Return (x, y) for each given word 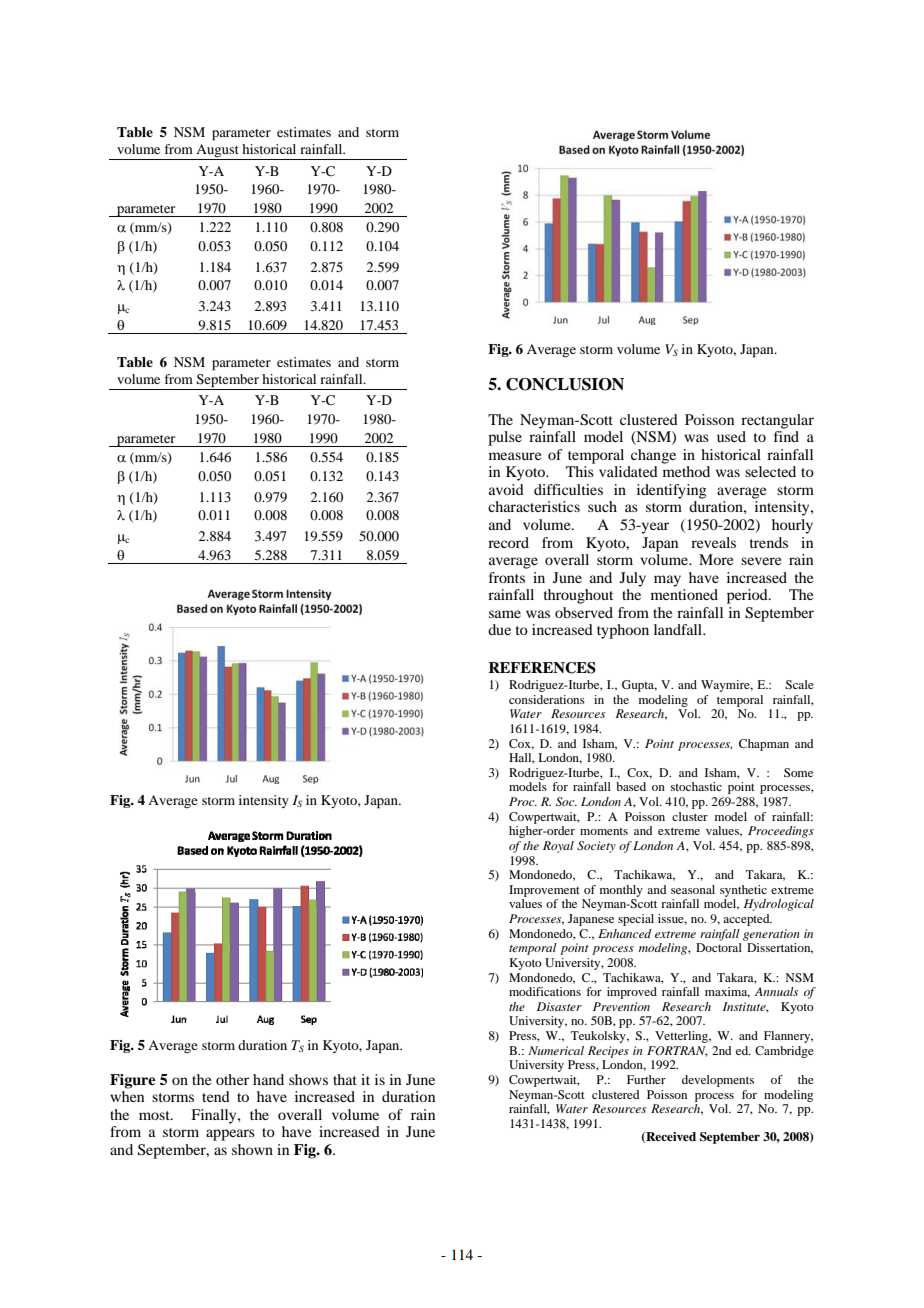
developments (718, 1081)
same (505, 614)
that (345, 1079)
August (217, 152)
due (499, 629)
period (748, 596)
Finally (215, 1116)
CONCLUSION (565, 384)
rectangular (777, 421)
